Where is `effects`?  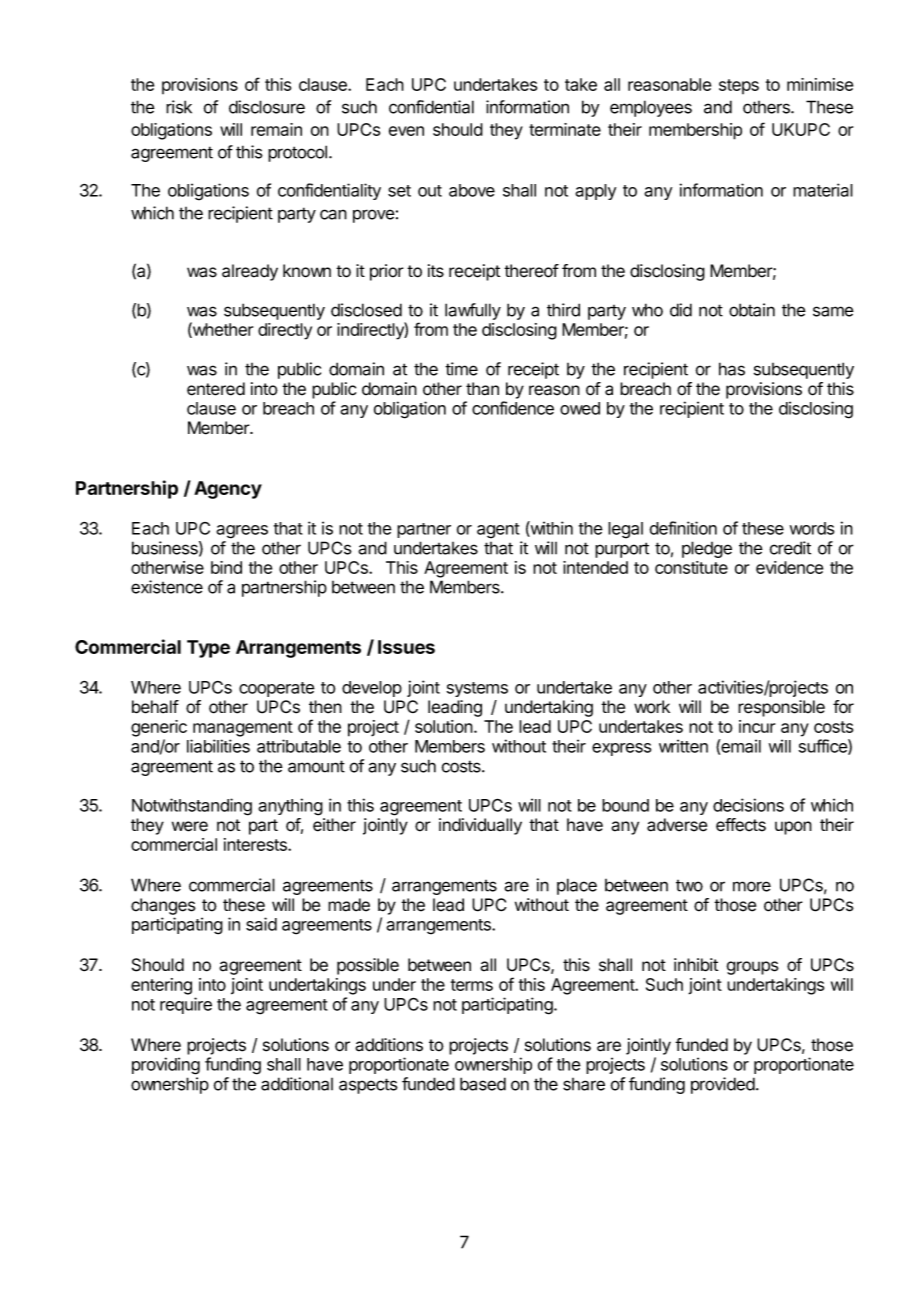 effects is located at coordinates (741, 825).
